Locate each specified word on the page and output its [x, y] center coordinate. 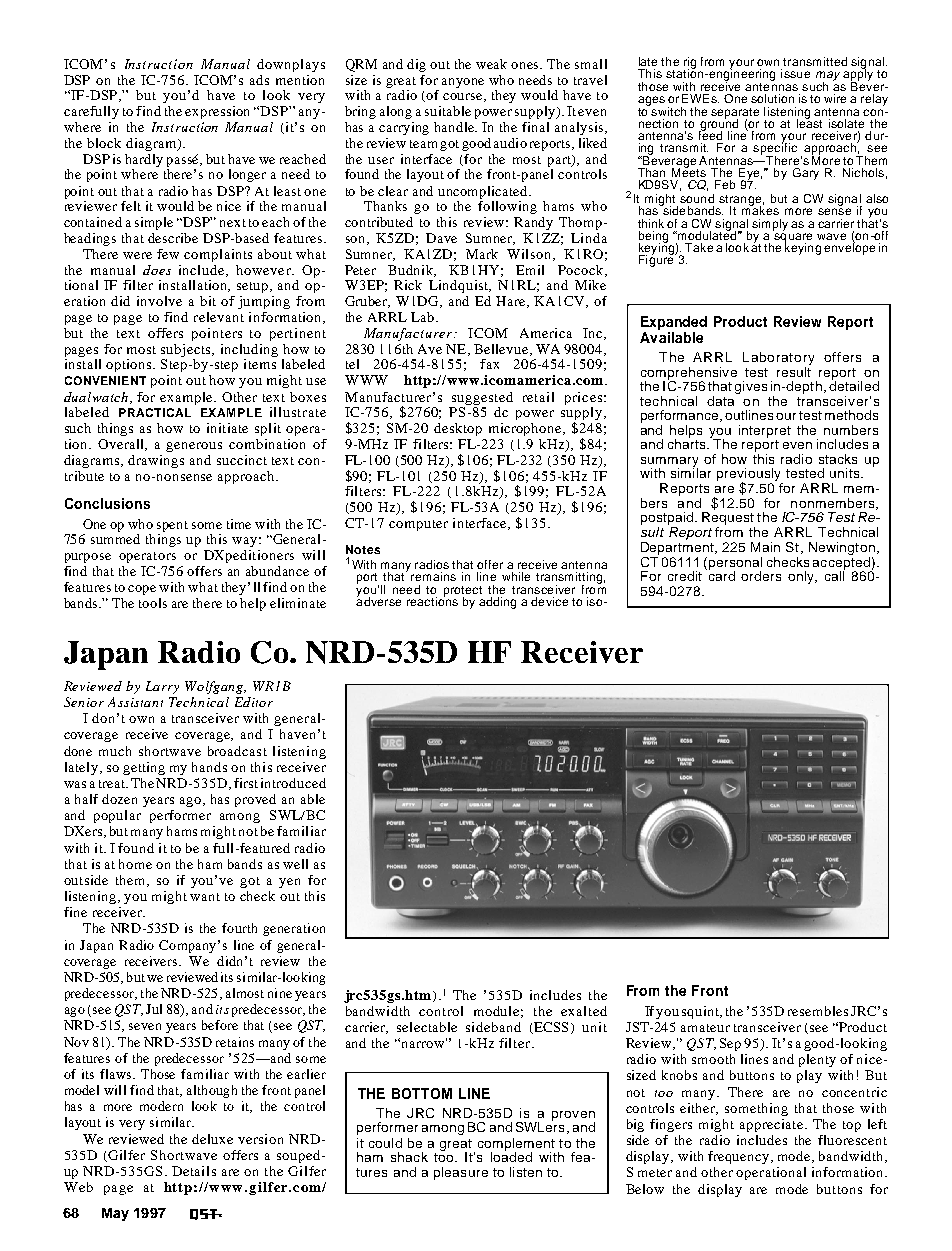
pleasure [461, 1173]
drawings [156, 461]
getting [144, 768]
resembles [818, 1011]
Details [194, 1171]
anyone [463, 83]
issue [795, 73]
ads [259, 80]
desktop [458, 429]
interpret [765, 431]
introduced [293, 783]
